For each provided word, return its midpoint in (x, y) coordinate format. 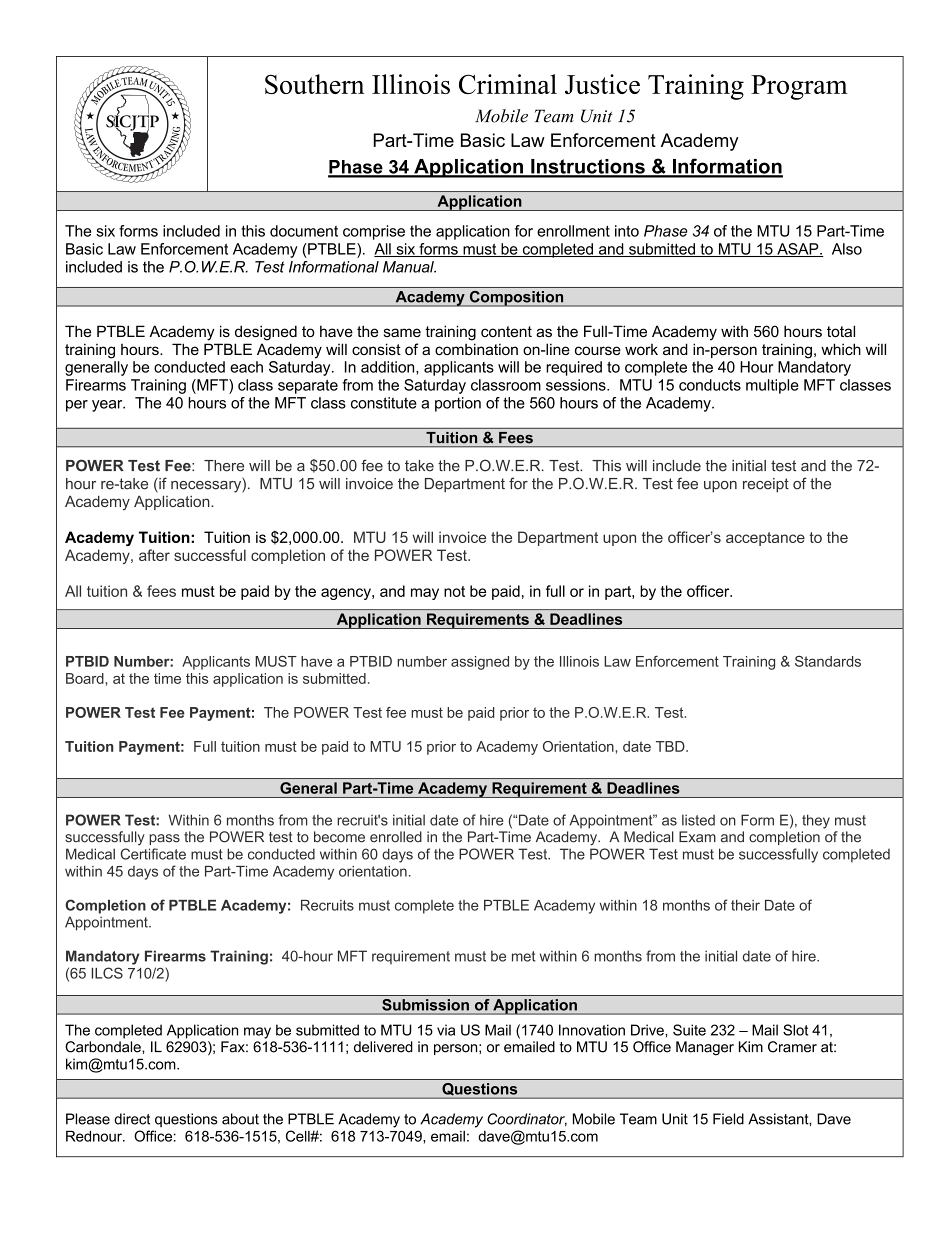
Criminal (508, 84)
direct (132, 1119)
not (454, 591)
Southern (314, 84)
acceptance (765, 539)
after (154, 555)
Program (799, 87)
